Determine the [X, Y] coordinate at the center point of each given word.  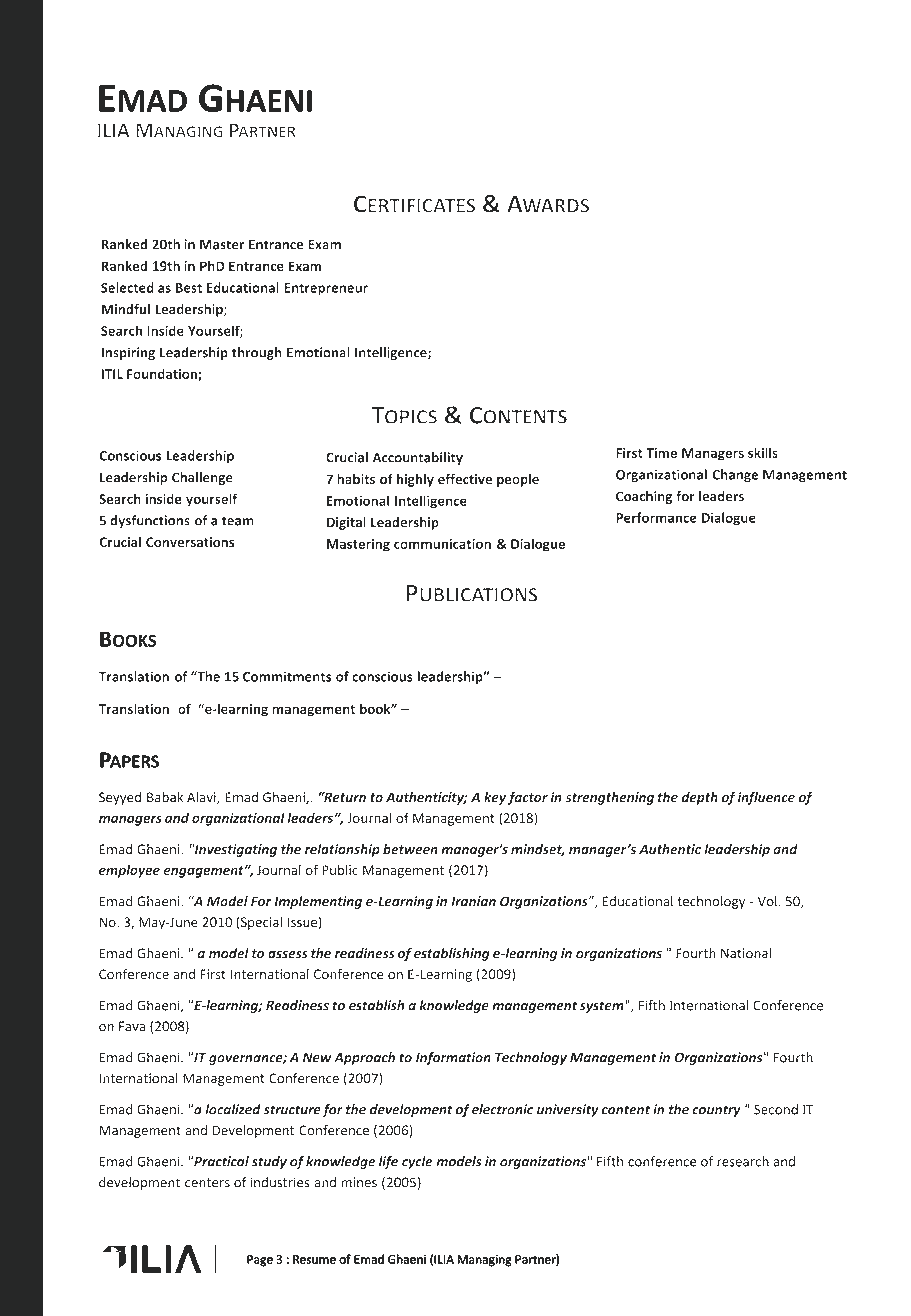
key [495, 798]
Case [449, 353]
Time [661, 453]
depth [699, 798]
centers [207, 1183]
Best [189, 288]
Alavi [202, 798]
